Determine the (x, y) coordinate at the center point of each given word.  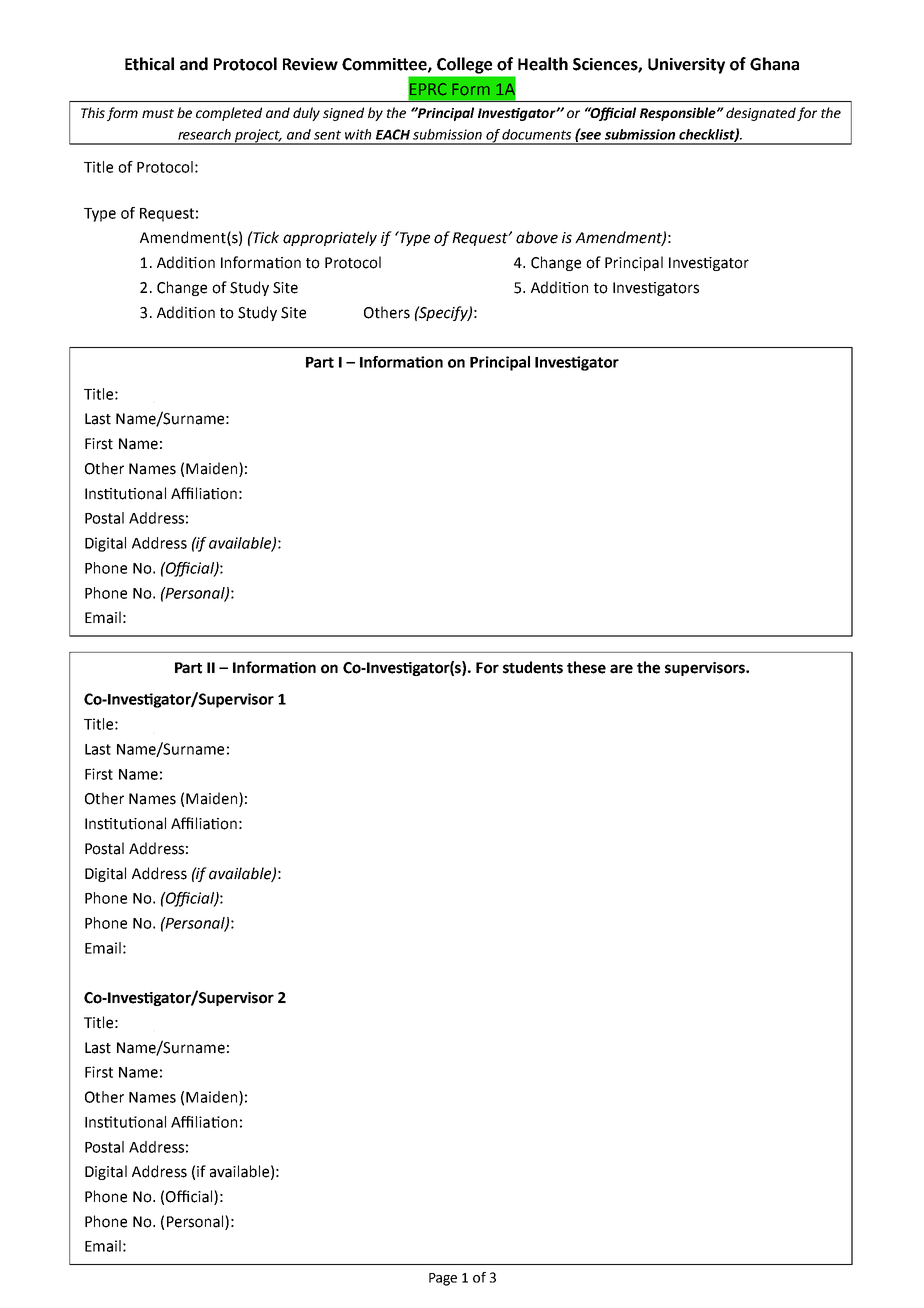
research (204, 134)
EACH (393, 134)
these (586, 667)
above (537, 237)
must (158, 113)
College (464, 65)
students (533, 667)
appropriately (330, 238)
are (621, 669)
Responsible (679, 114)
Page (443, 1279)
